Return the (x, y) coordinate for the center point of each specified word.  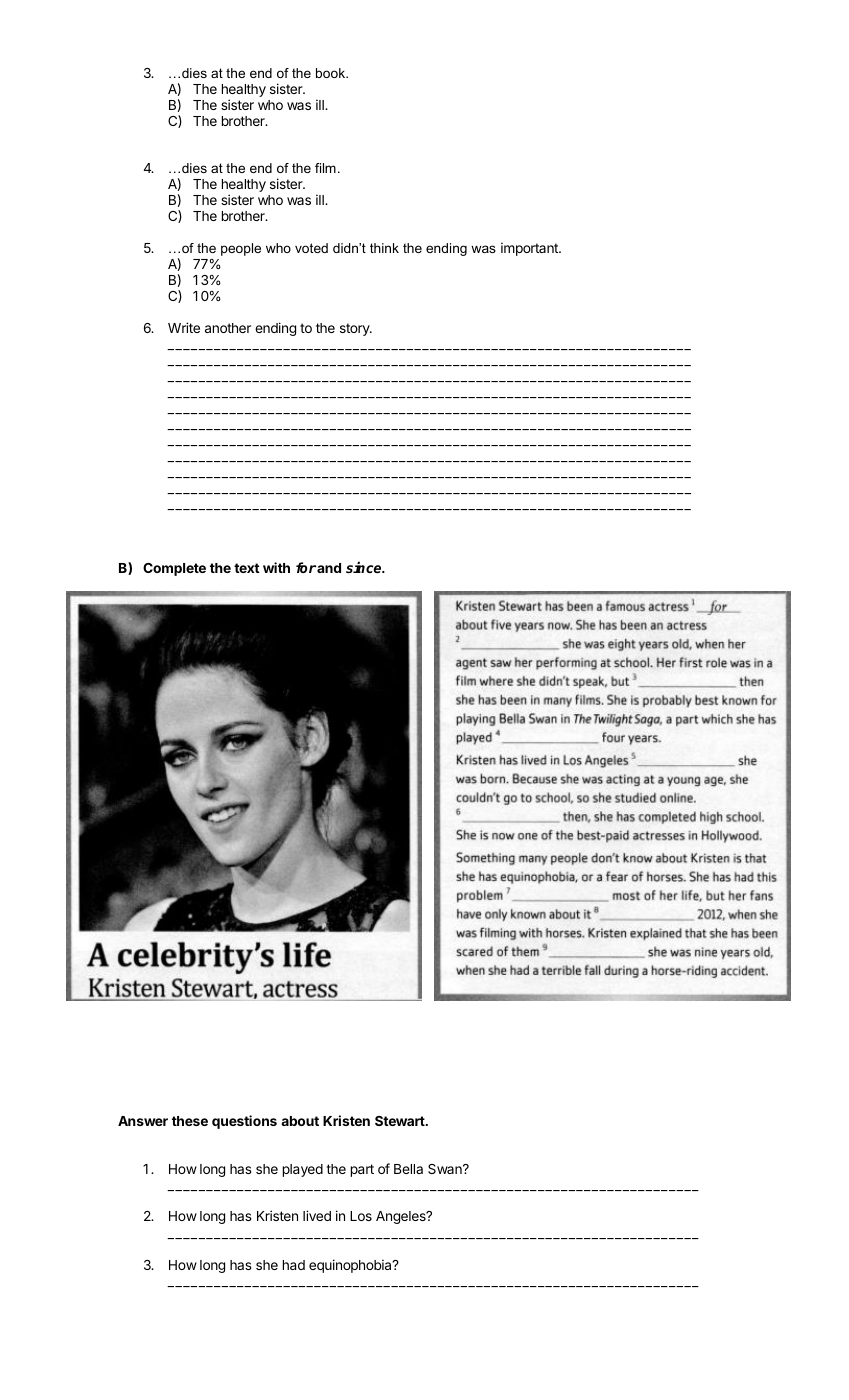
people (241, 249)
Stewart (401, 1121)
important (530, 249)
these (190, 1121)
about (300, 1121)
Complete (174, 569)
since (365, 567)
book (332, 73)
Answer (143, 1121)
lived (317, 1215)
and (329, 568)
